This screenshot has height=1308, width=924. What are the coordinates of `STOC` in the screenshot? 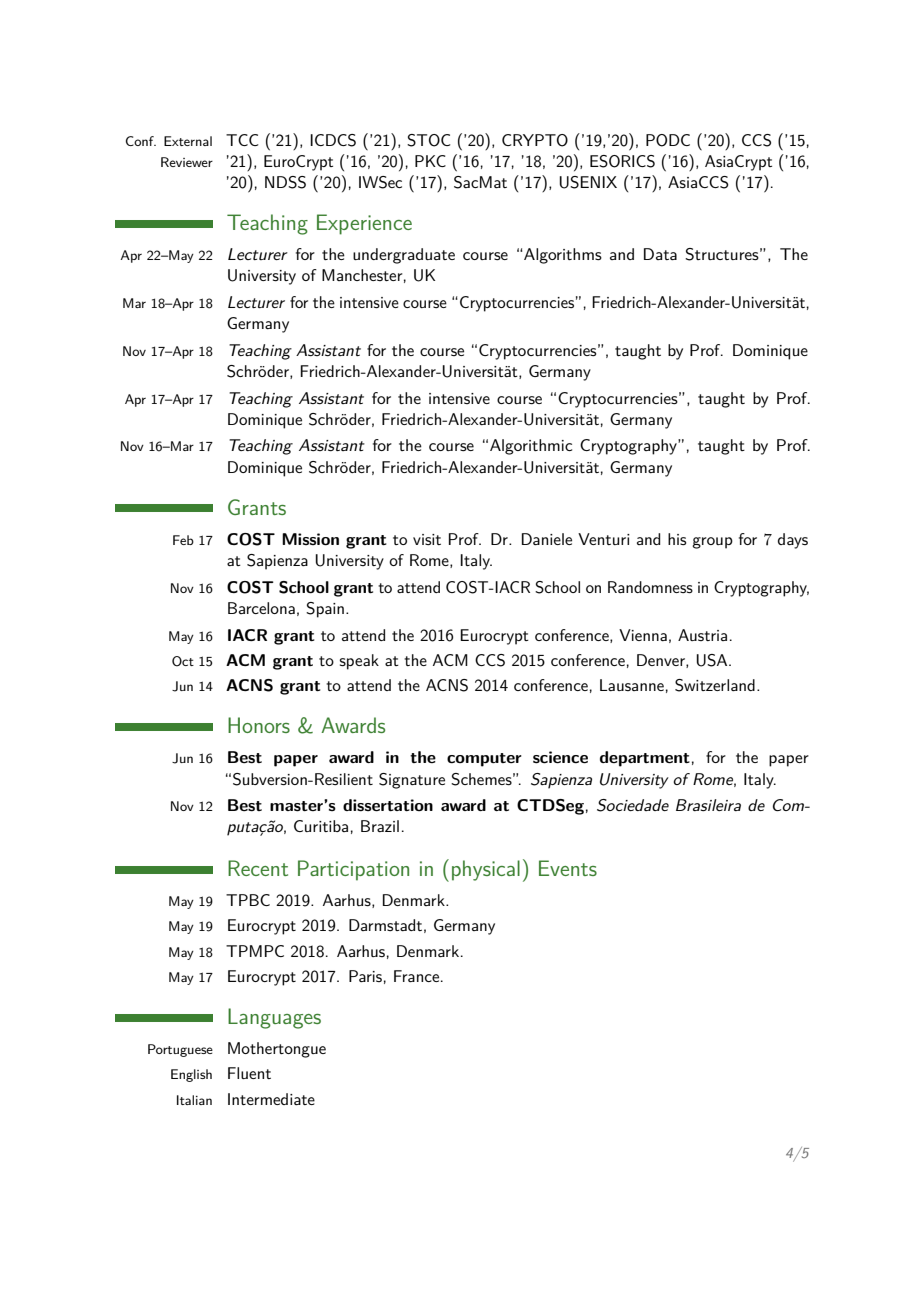 It's located at (428, 140).
